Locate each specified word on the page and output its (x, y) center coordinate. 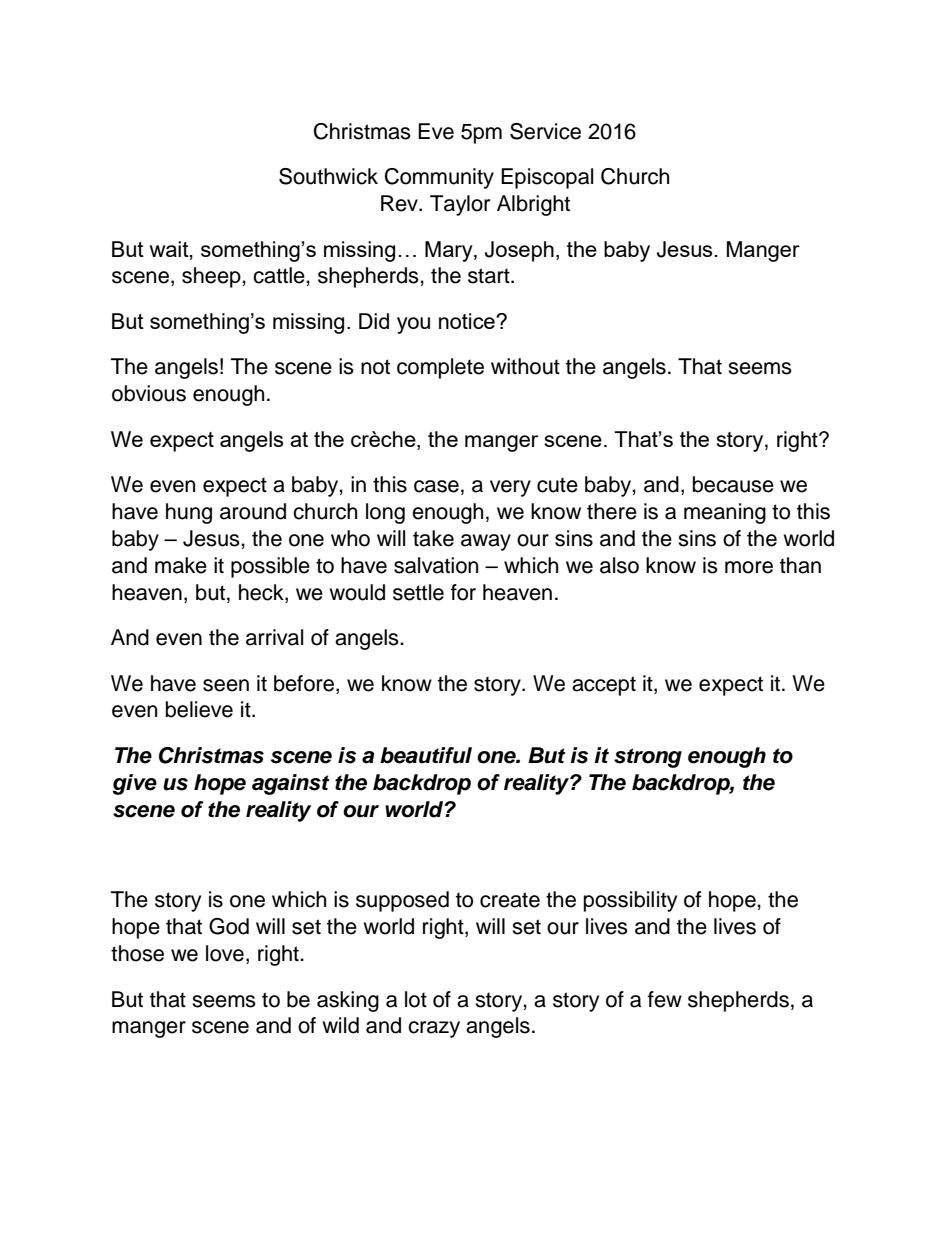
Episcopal (547, 178)
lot (416, 999)
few (665, 999)
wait (170, 250)
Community (439, 178)
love (225, 953)
